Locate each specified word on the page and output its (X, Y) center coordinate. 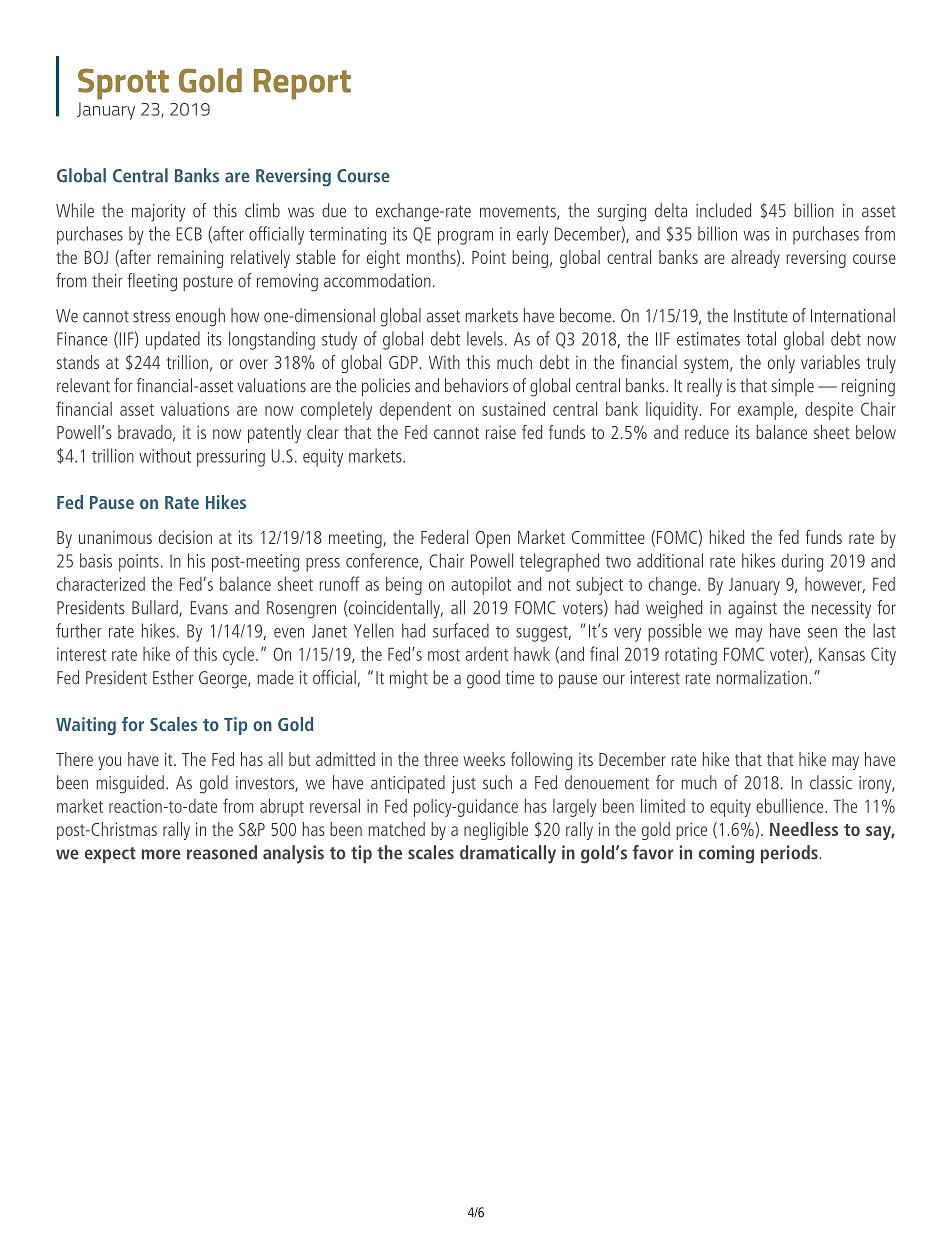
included (723, 210)
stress (151, 317)
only (781, 364)
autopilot (481, 586)
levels (485, 338)
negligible (496, 831)
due (334, 210)
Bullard (156, 608)
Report (302, 84)
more (161, 854)
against (752, 610)
